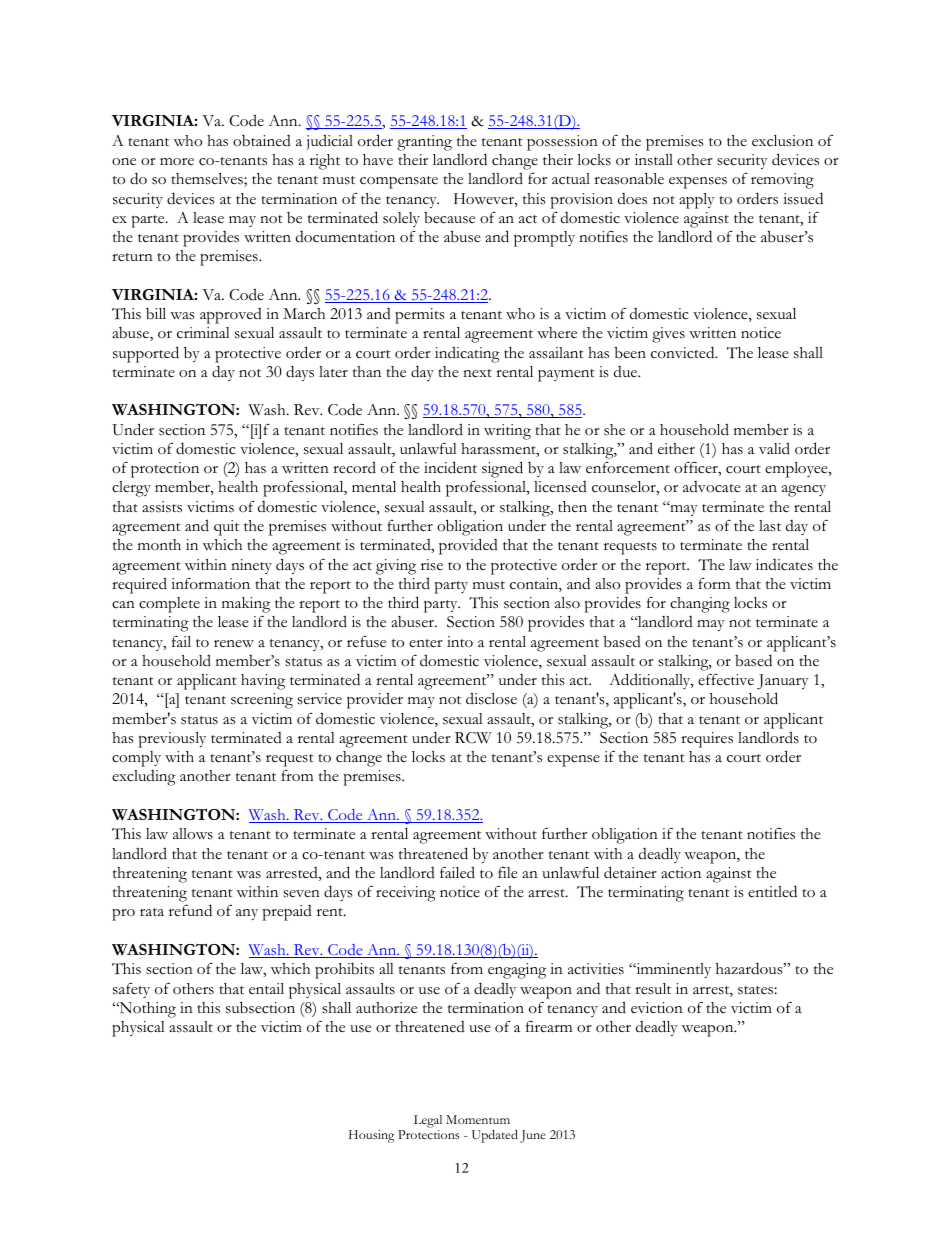  What do you see at coordinates (234, 644) in the image?
I see `renew` at bounding box center [234, 644].
